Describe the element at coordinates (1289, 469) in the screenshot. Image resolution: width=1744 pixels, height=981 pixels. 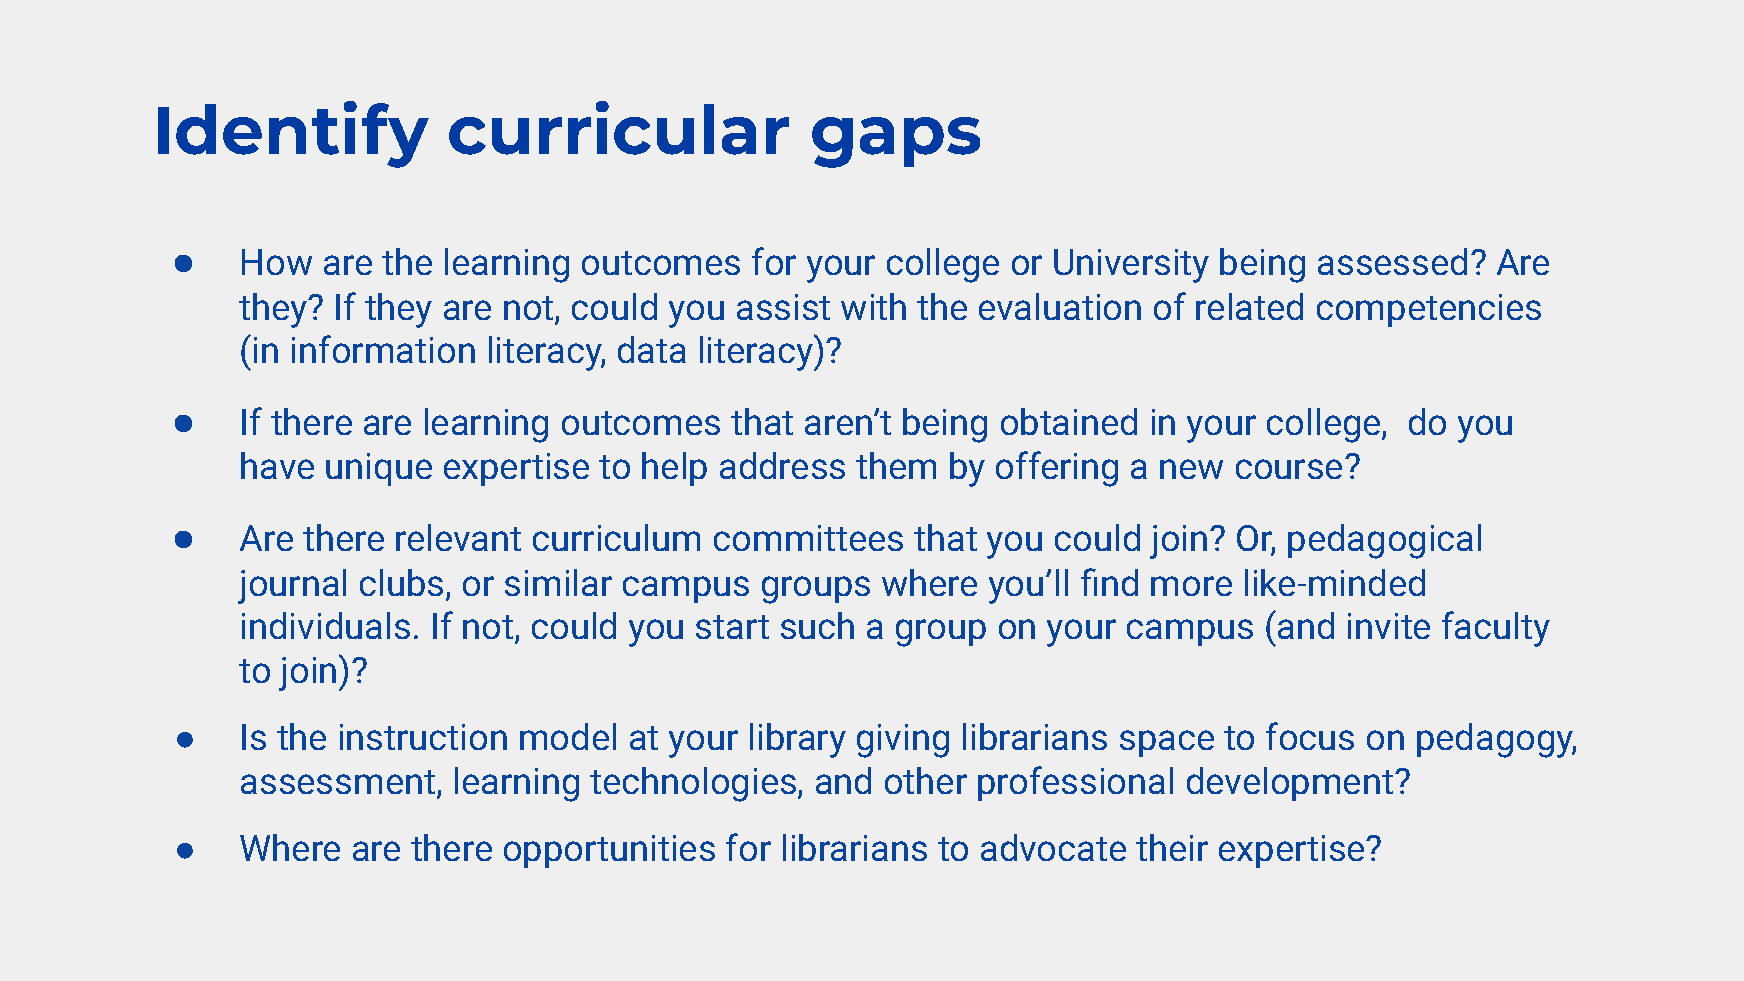
I see `course` at that location.
